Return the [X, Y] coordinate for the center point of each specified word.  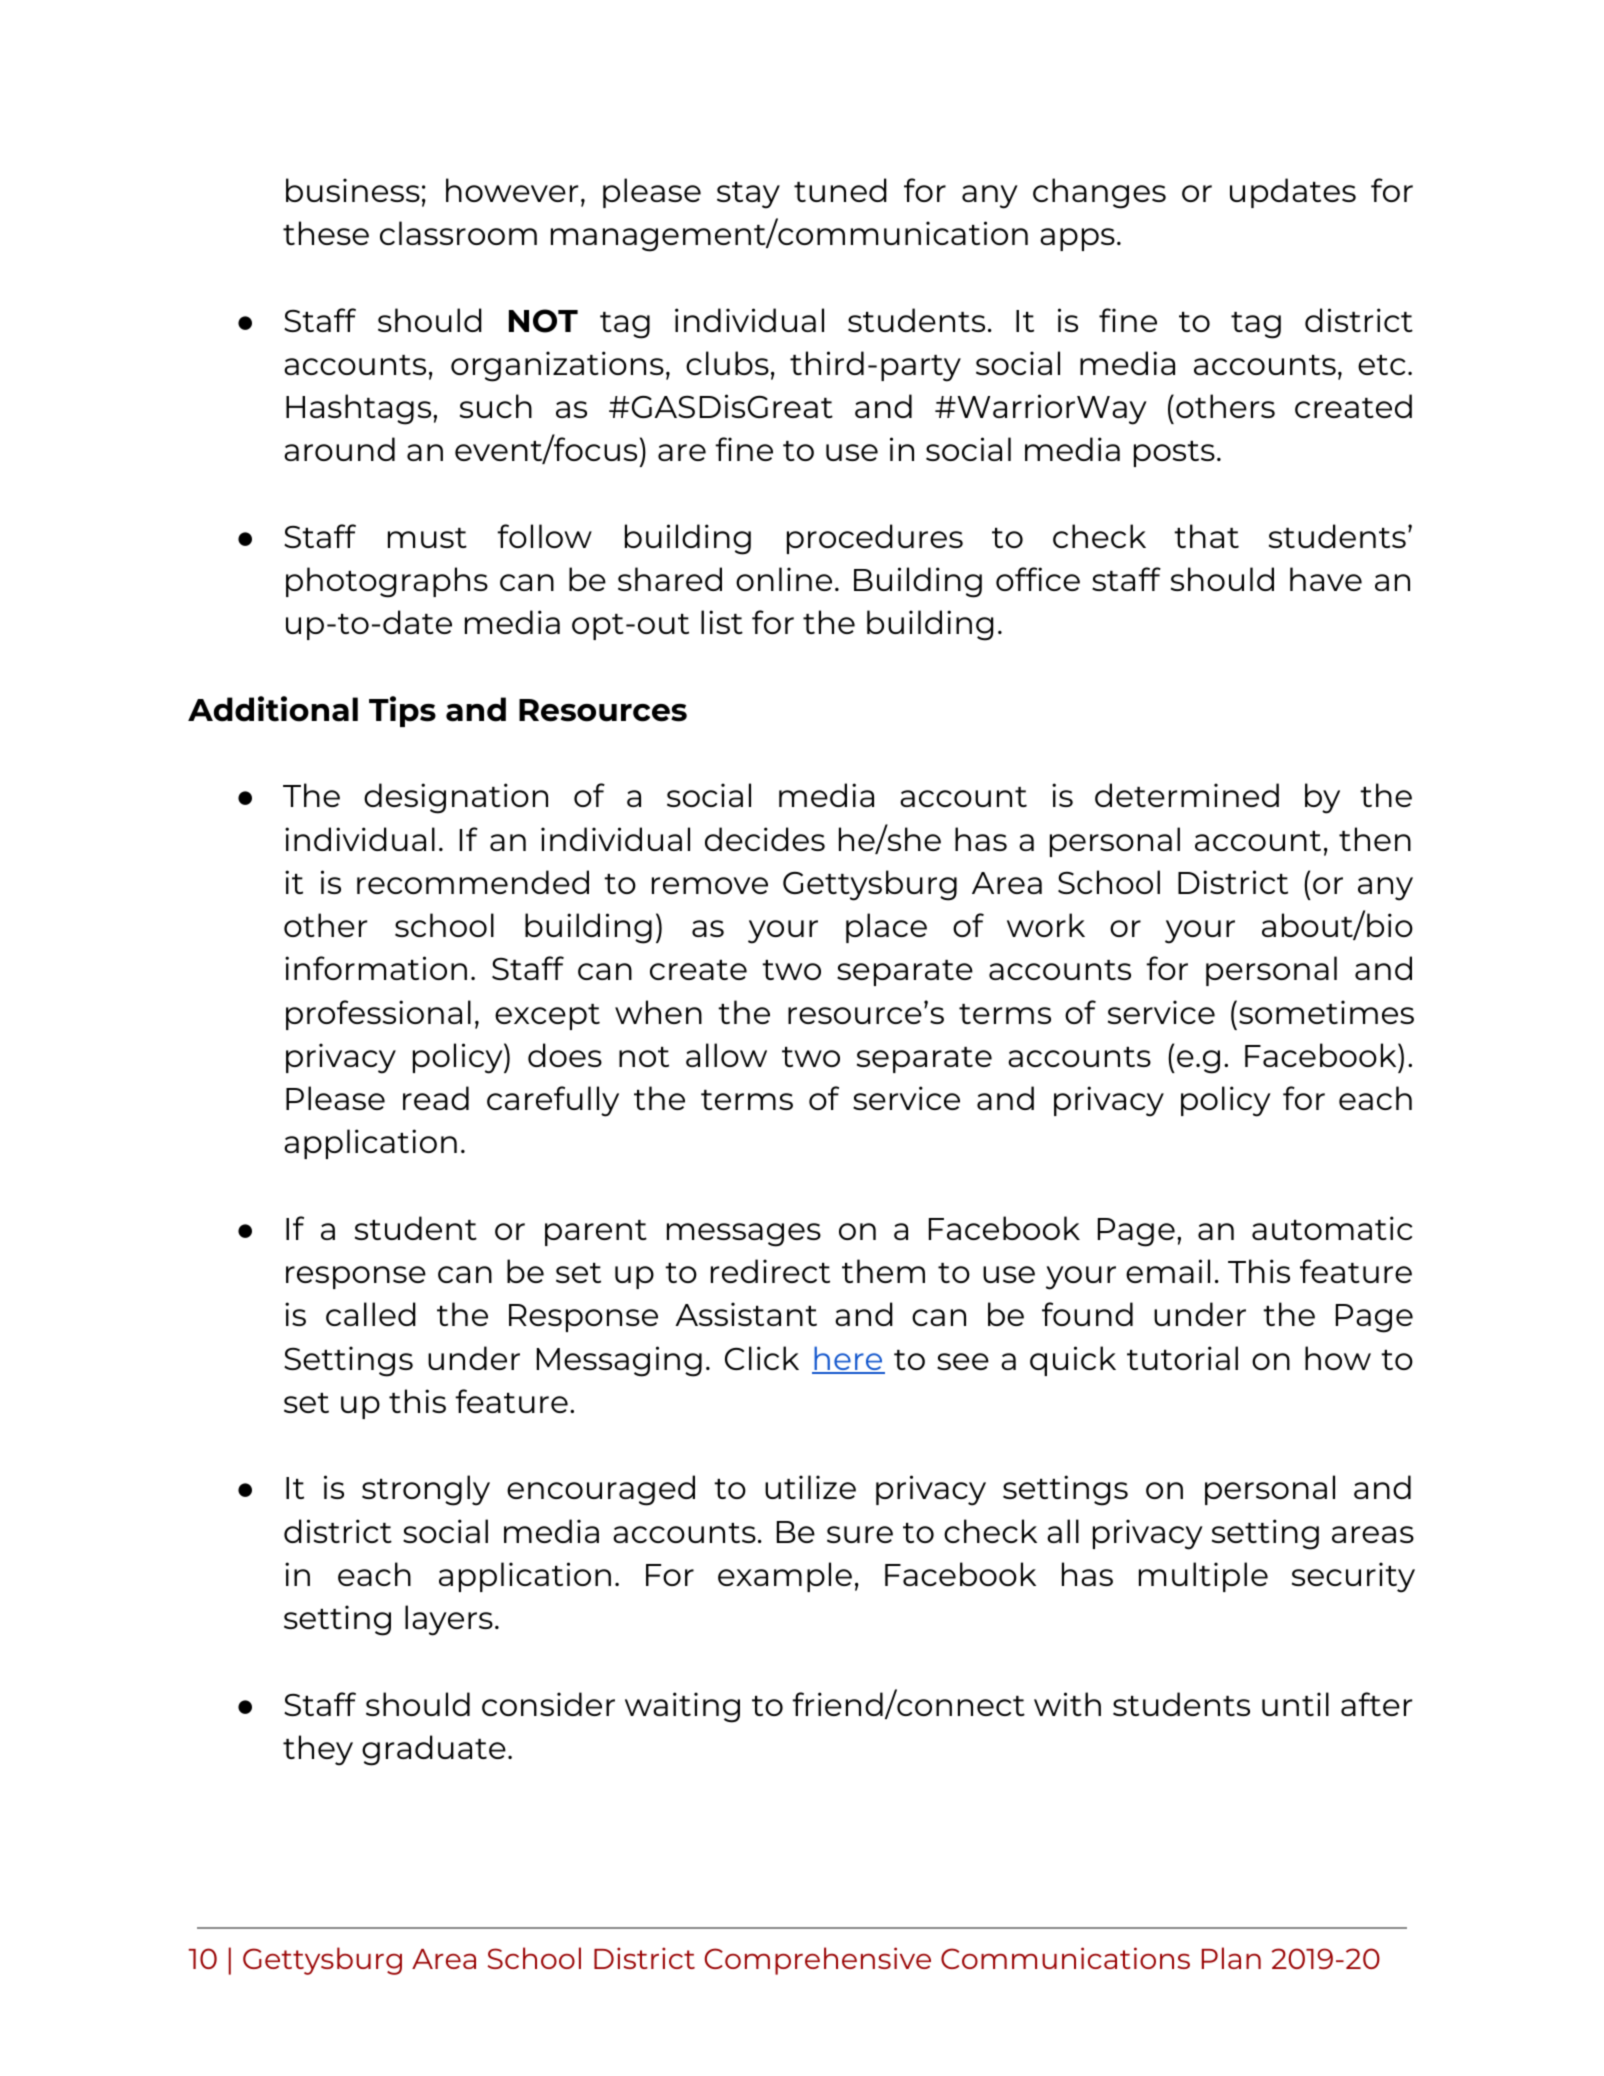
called [371, 1314]
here [848, 1359]
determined [1187, 795]
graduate [434, 1750]
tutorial [1182, 1358]
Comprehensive [818, 1961]
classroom [458, 233]
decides [765, 839]
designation [456, 798]
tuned [840, 190]
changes [1099, 193]
